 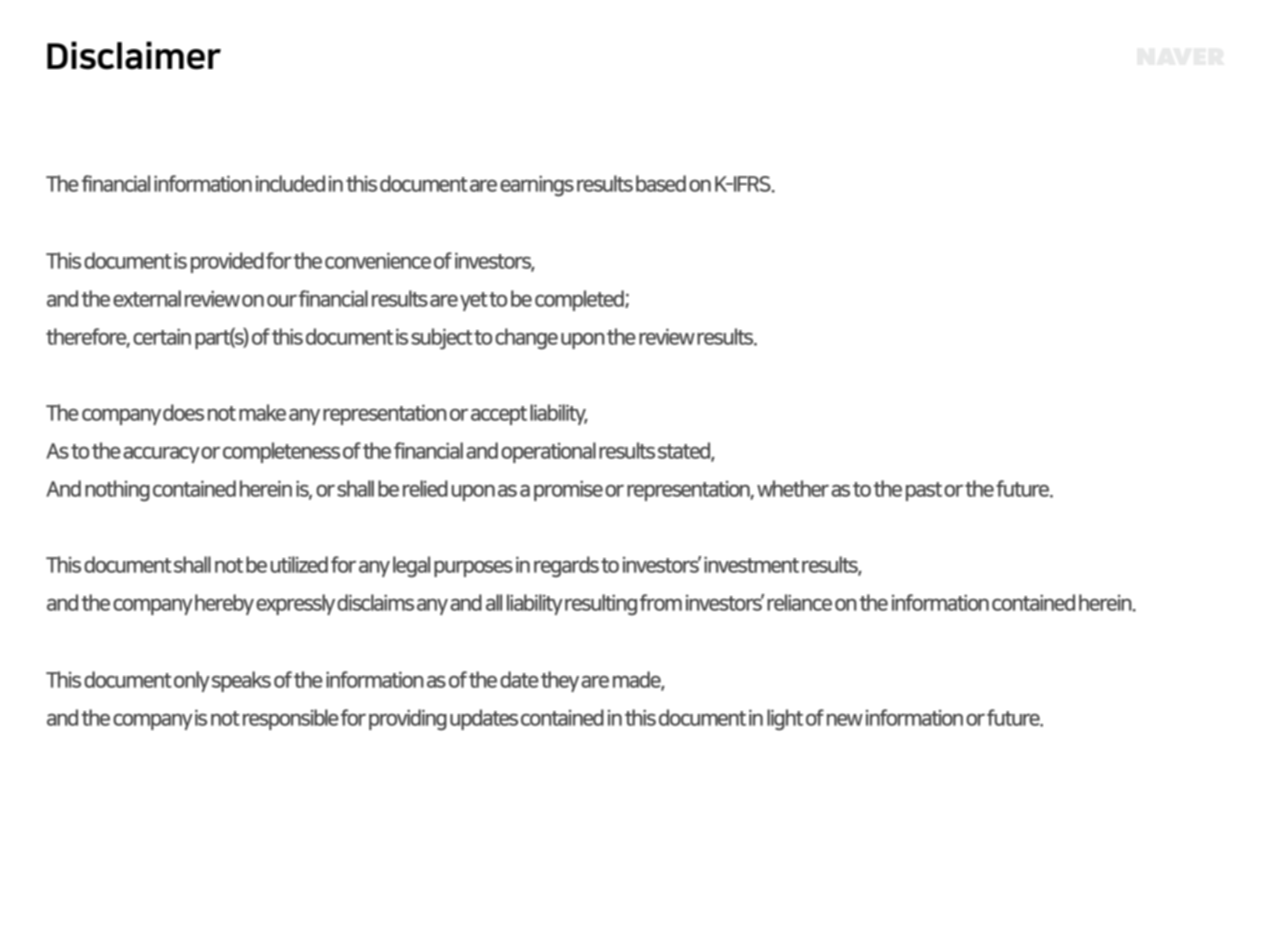 What do you see at coordinates (299, 564) in the screenshot?
I see `utilized` at bounding box center [299, 564].
